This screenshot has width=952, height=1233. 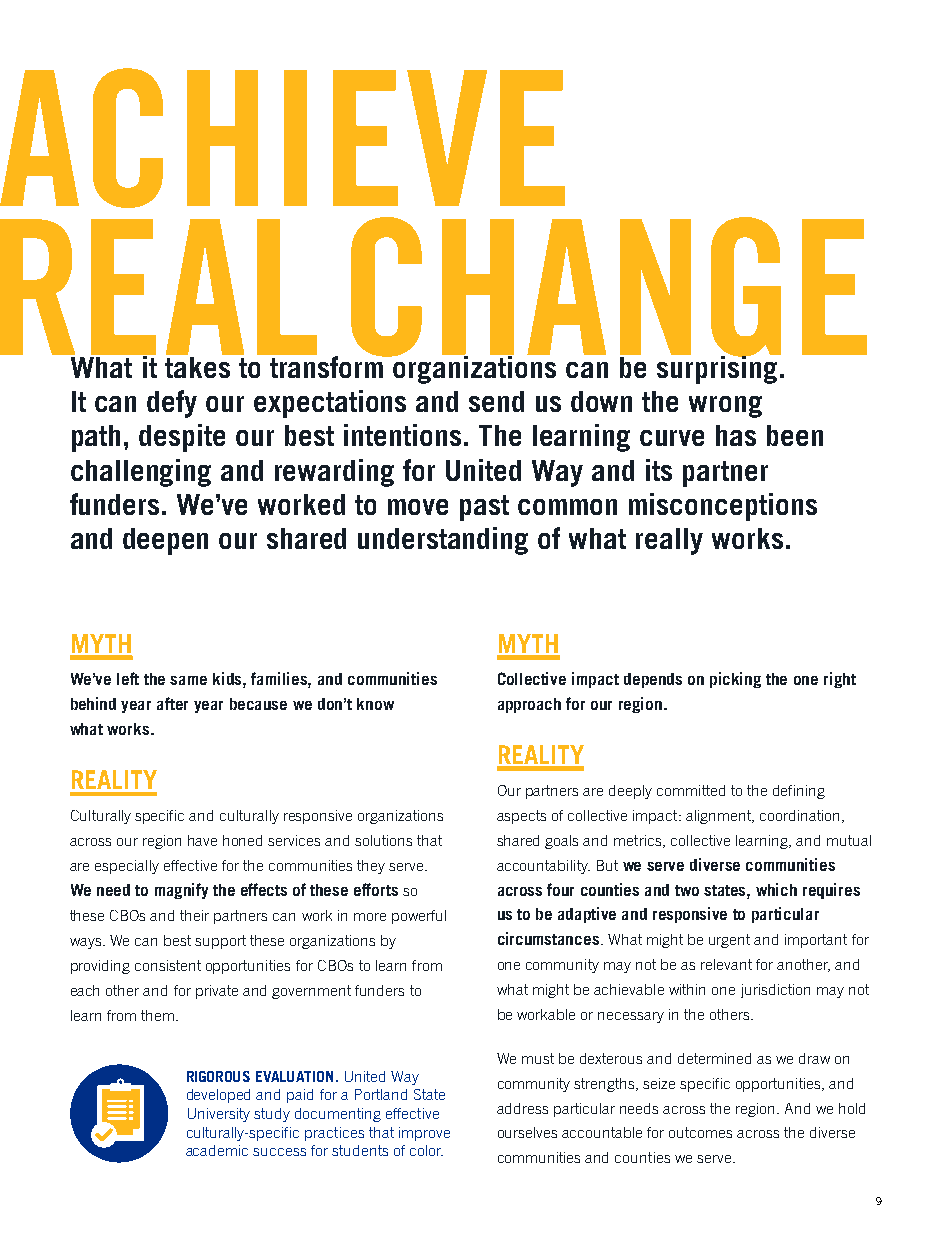 What do you see at coordinates (529, 705) in the screenshot?
I see `approach` at bounding box center [529, 705].
